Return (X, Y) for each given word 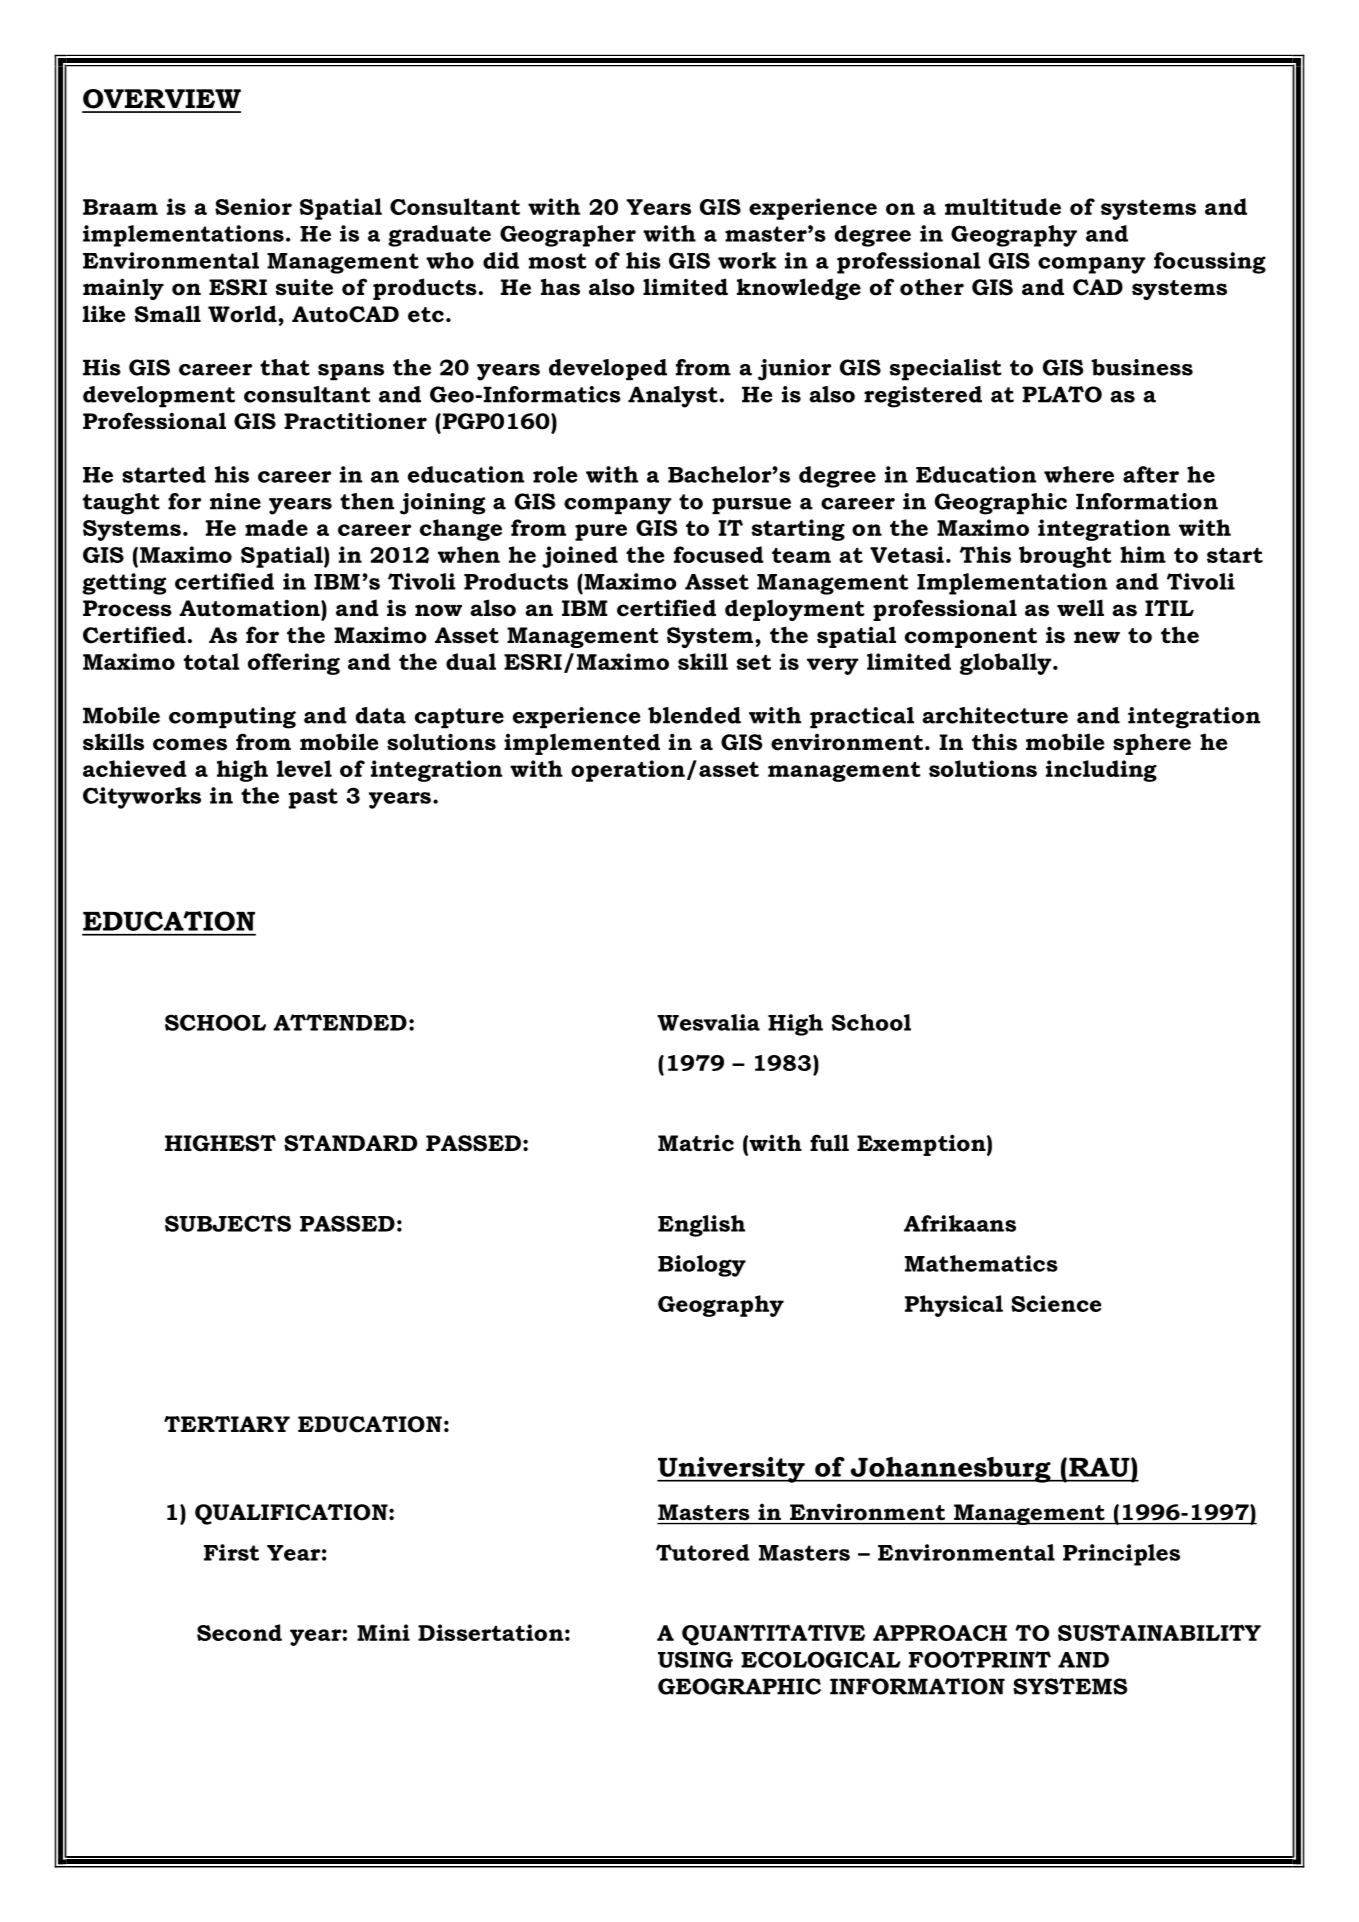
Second (239, 1632)
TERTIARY (227, 1424)
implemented (582, 744)
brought (1065, 557)
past (313, 798)
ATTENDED (340, 1022)
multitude (1003, 206)
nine (235, 501)
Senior (253, 206)
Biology (702, 1266)
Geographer (568, 236)
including (1101, 771)
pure (601, 532)
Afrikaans (960, 1223)
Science (1056, 1303)
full (829, 1143)
